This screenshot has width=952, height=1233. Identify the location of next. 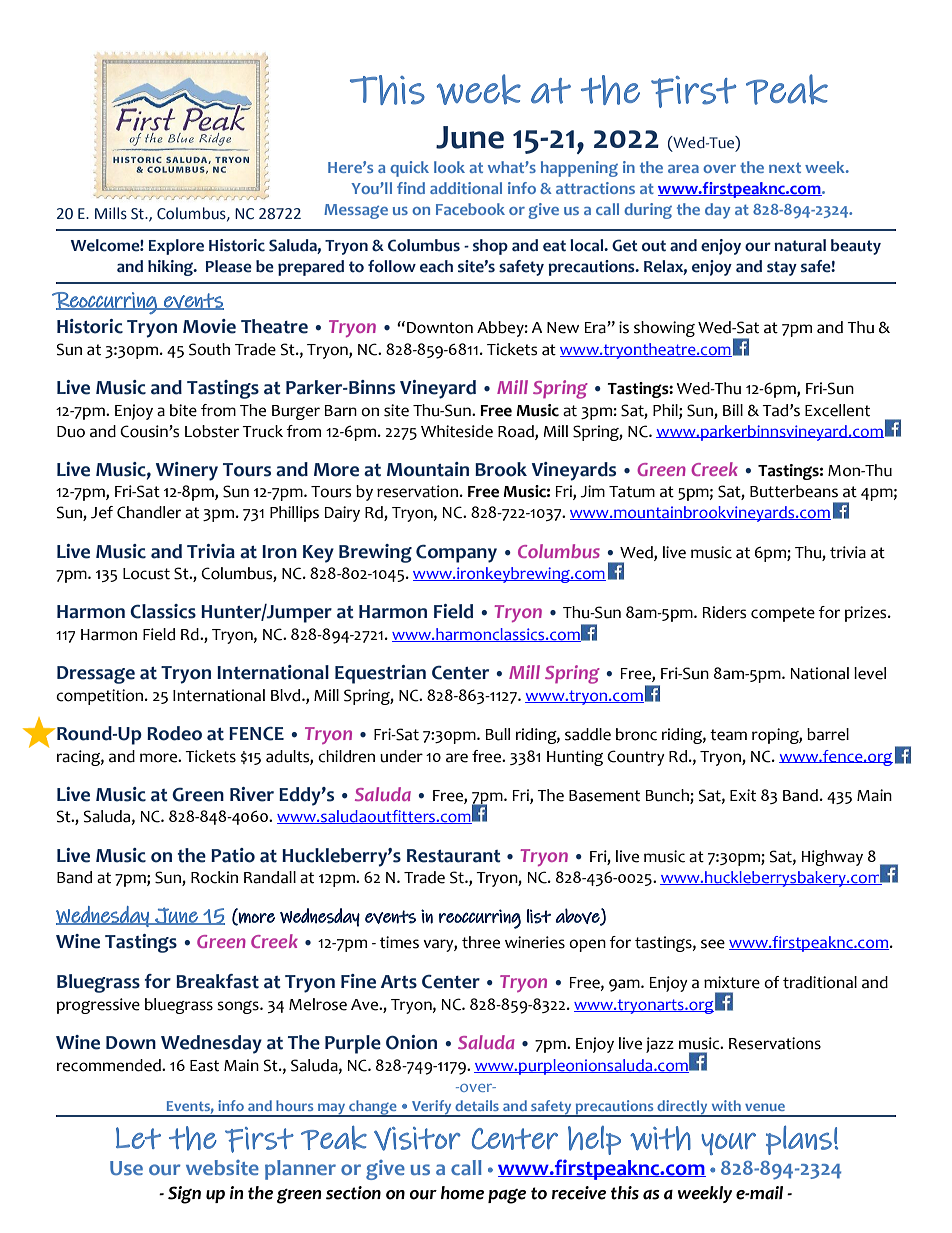
(785, 168).
